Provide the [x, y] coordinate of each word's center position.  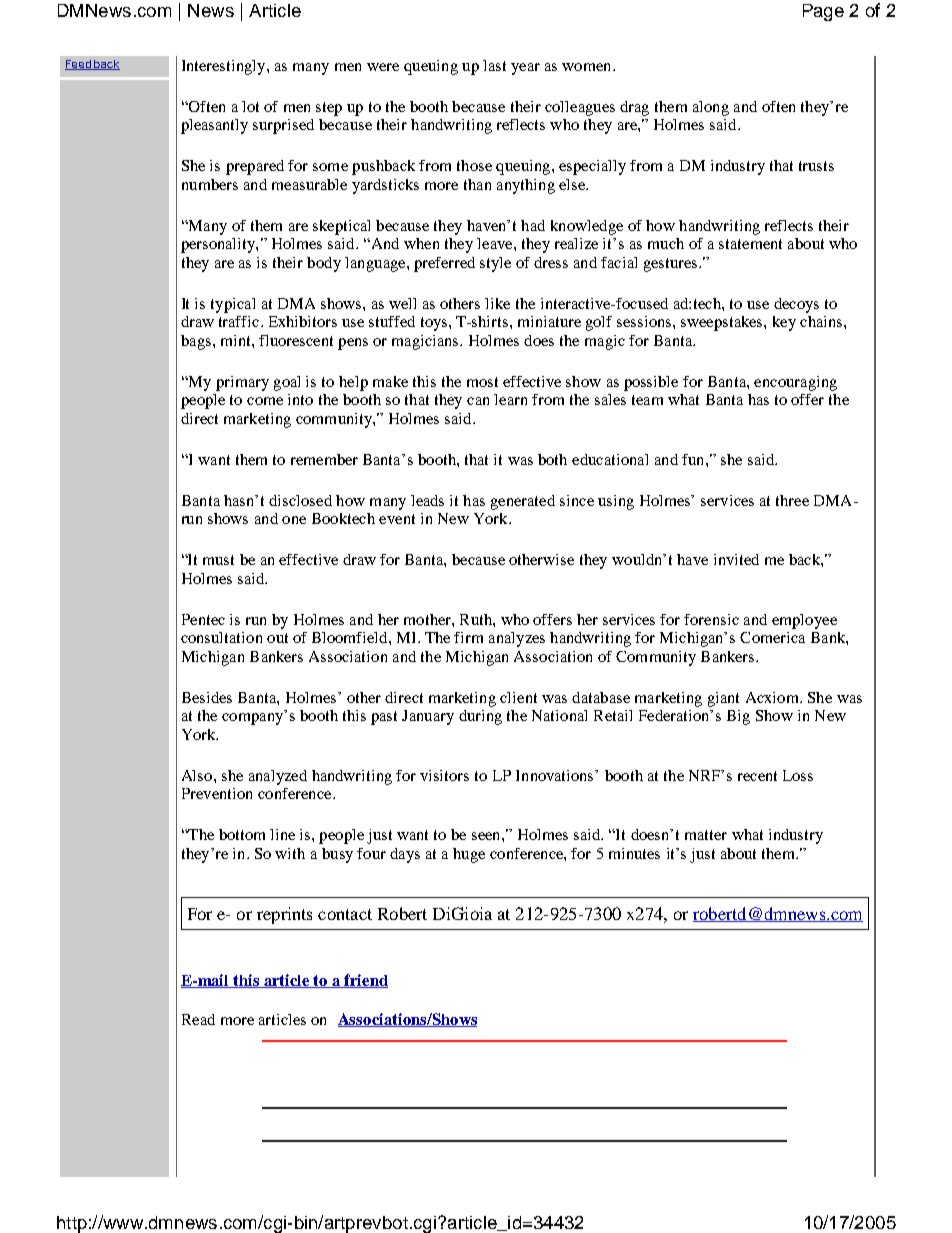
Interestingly [225, 67]
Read [198, 1019]
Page [823, 12]
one [294, 520]
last [494, 65]
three [792, 500]
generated [523, 502]
